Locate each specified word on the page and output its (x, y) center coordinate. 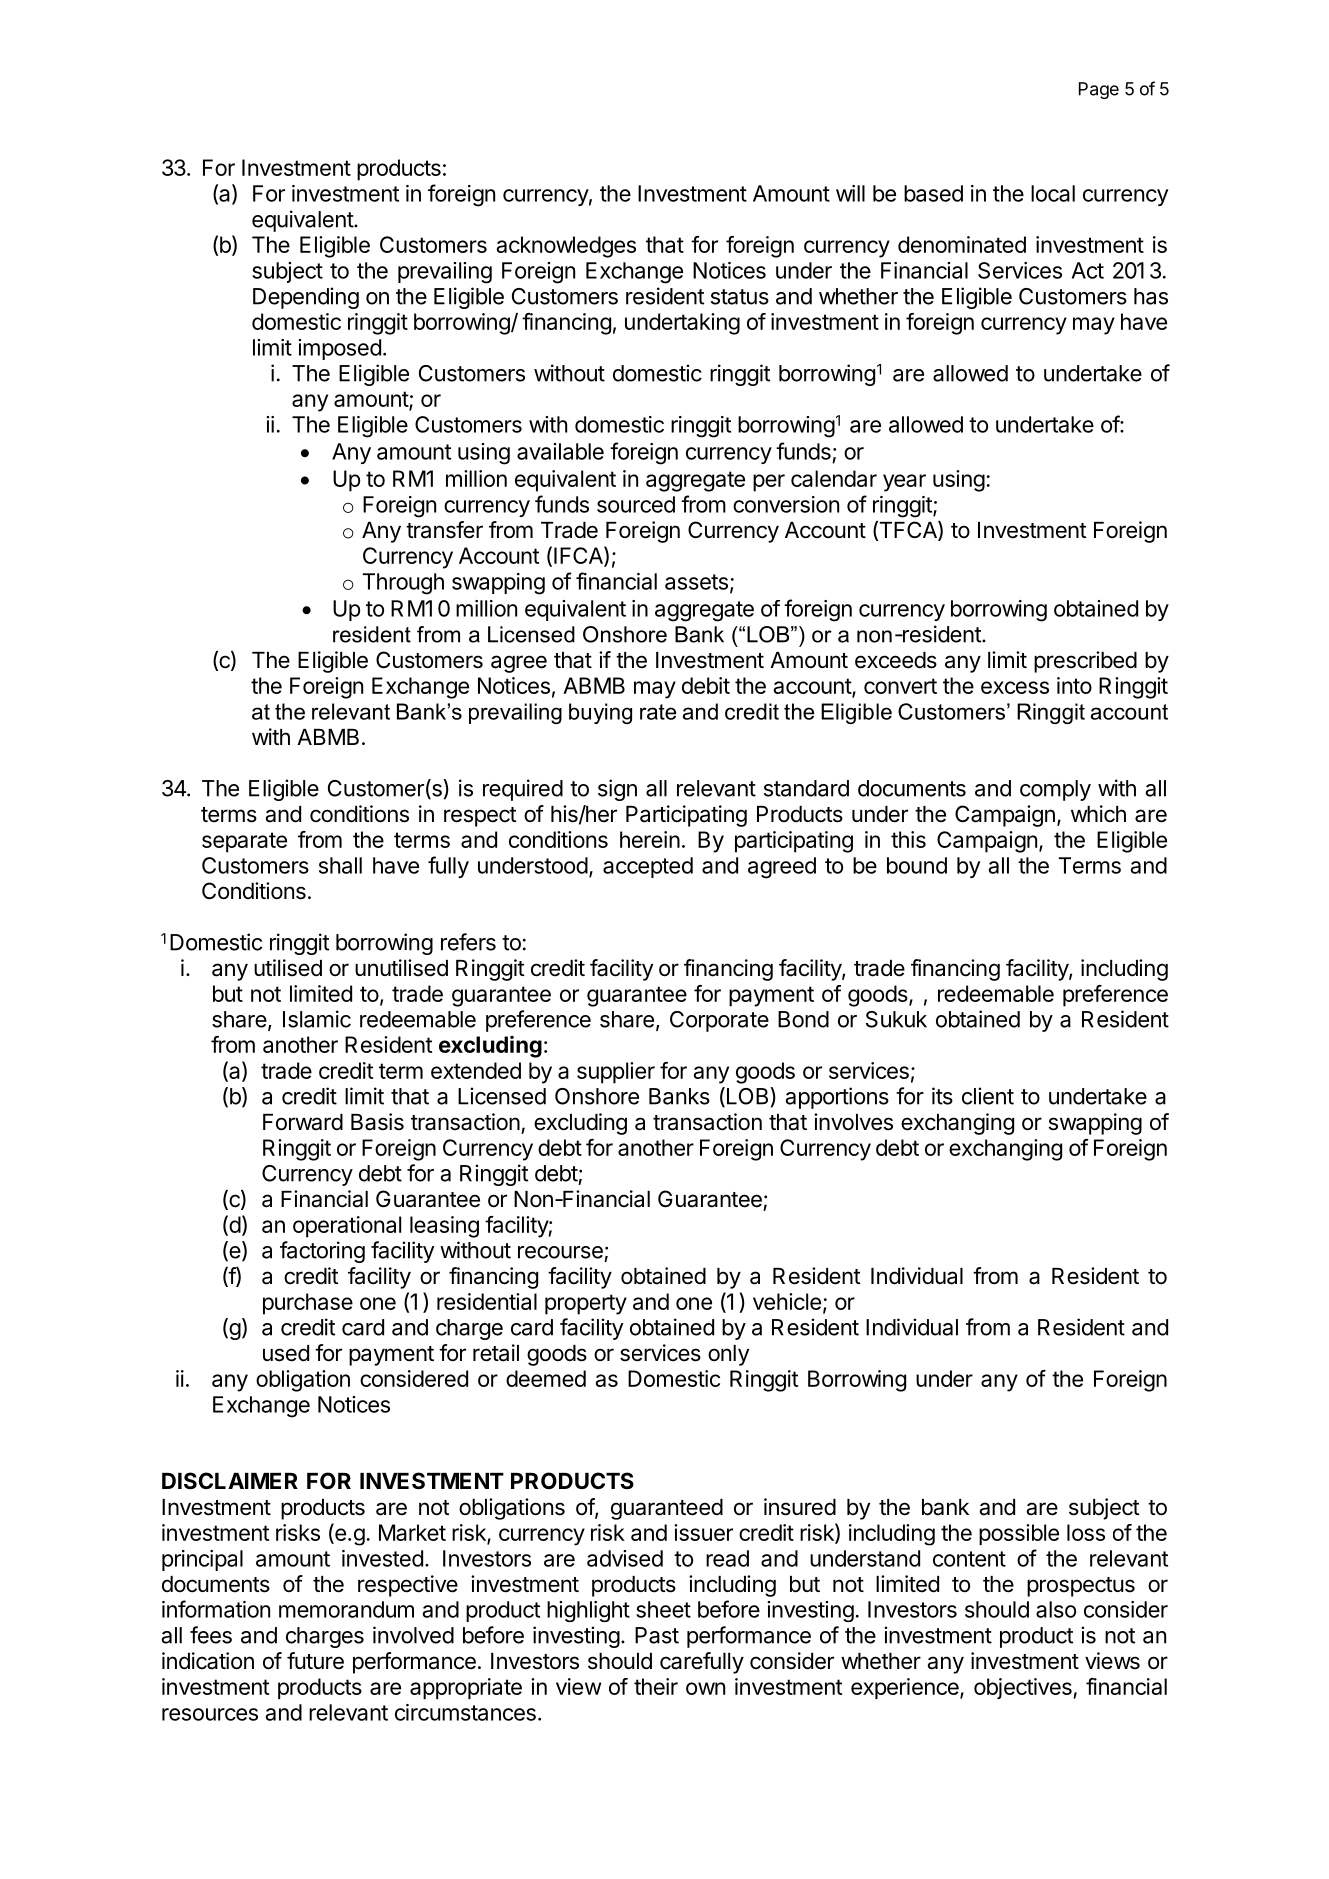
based (933, 193)
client (988, 1096)
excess (1015, 687)
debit (706, 685)
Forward (303, 1122)
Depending (306, 298)
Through (403, 584)
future (315, 1661)
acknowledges (566, 247)
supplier (616, 1073)
